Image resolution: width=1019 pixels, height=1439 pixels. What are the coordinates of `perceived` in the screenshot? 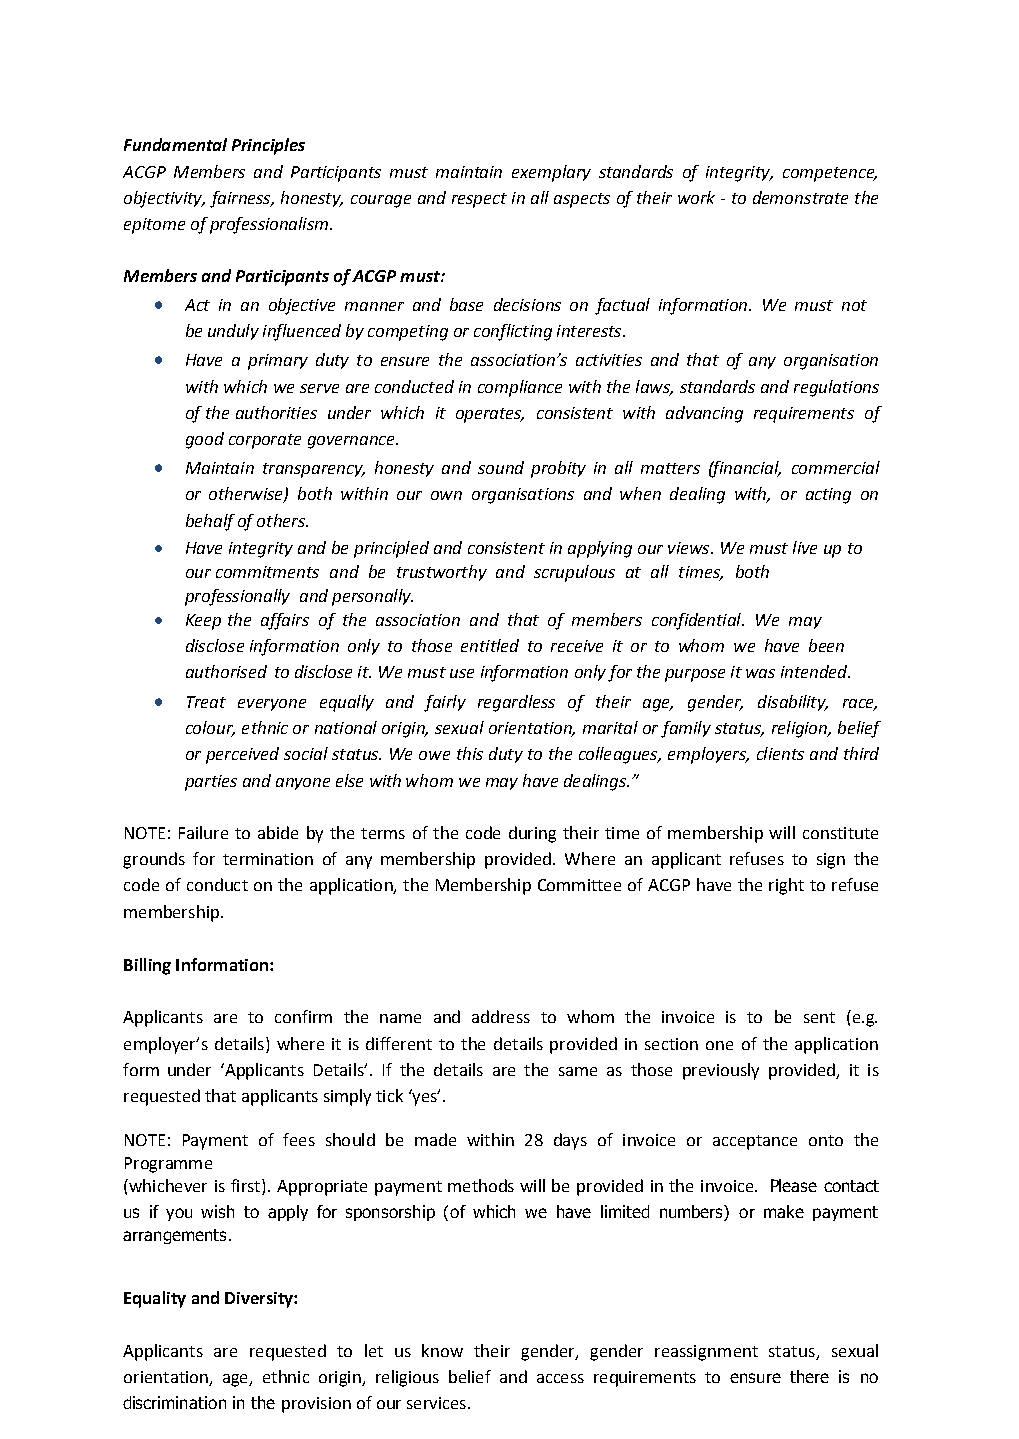 It's located at (242, 755).
